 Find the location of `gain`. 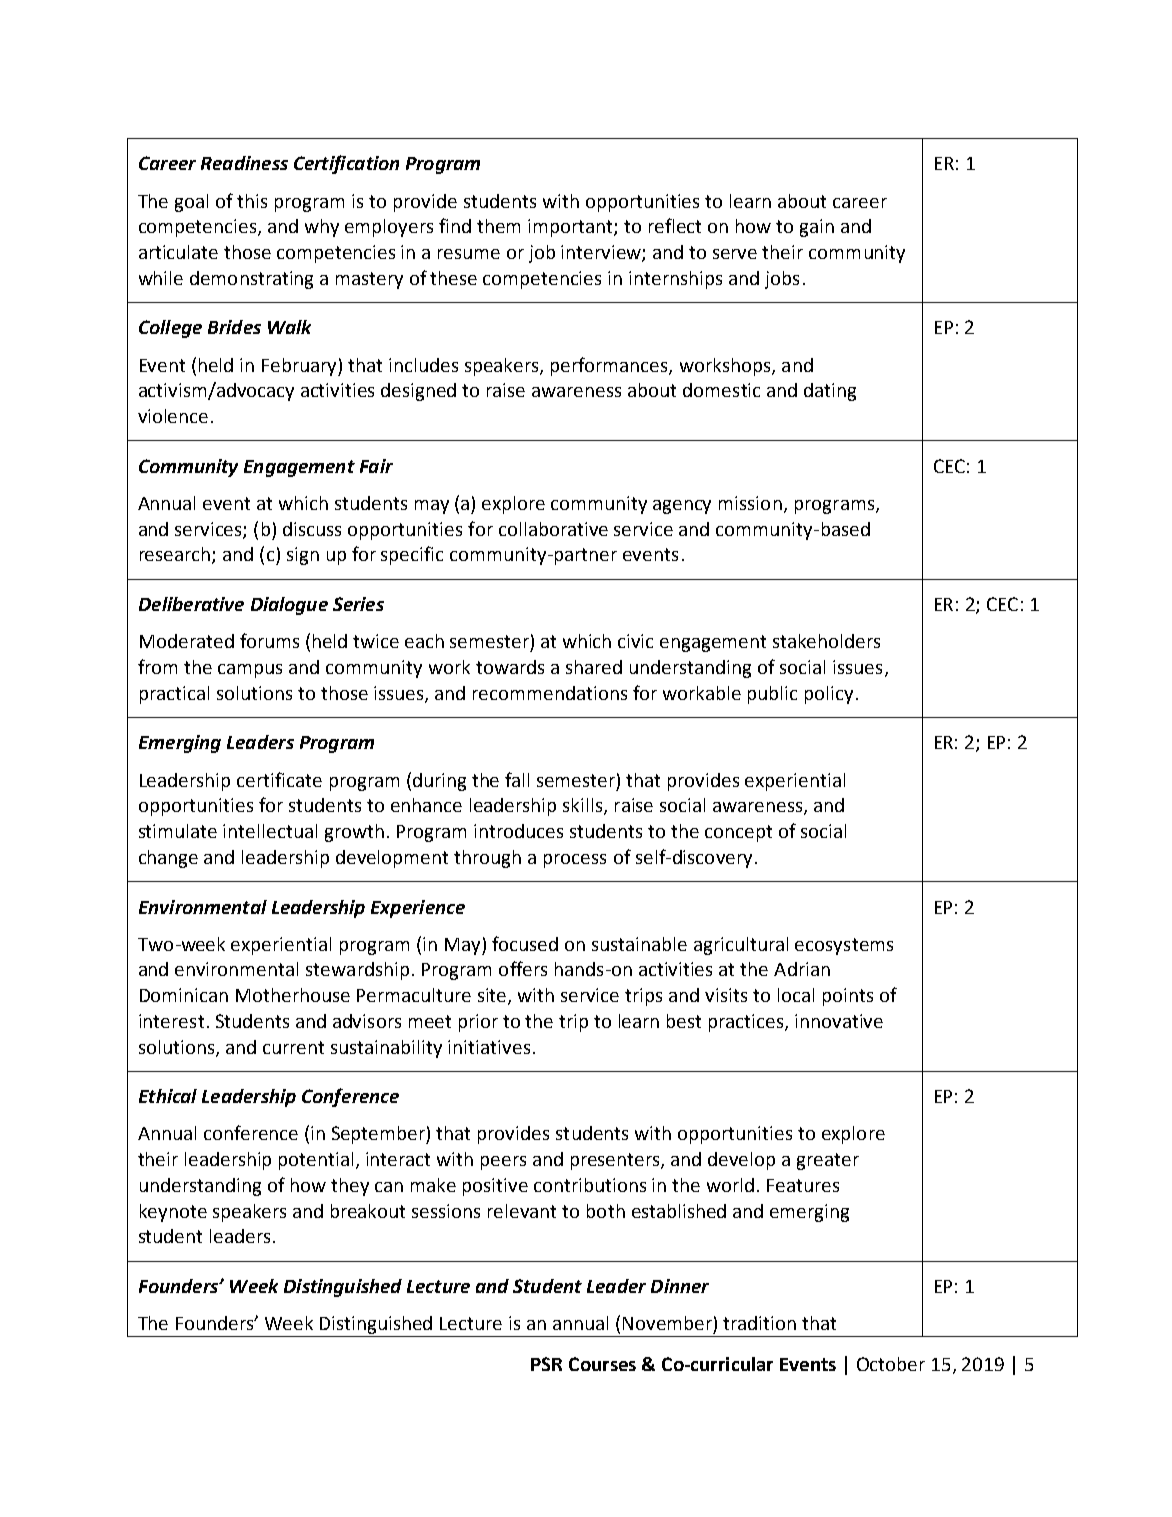

gain is located at coordinates (817, 228).
